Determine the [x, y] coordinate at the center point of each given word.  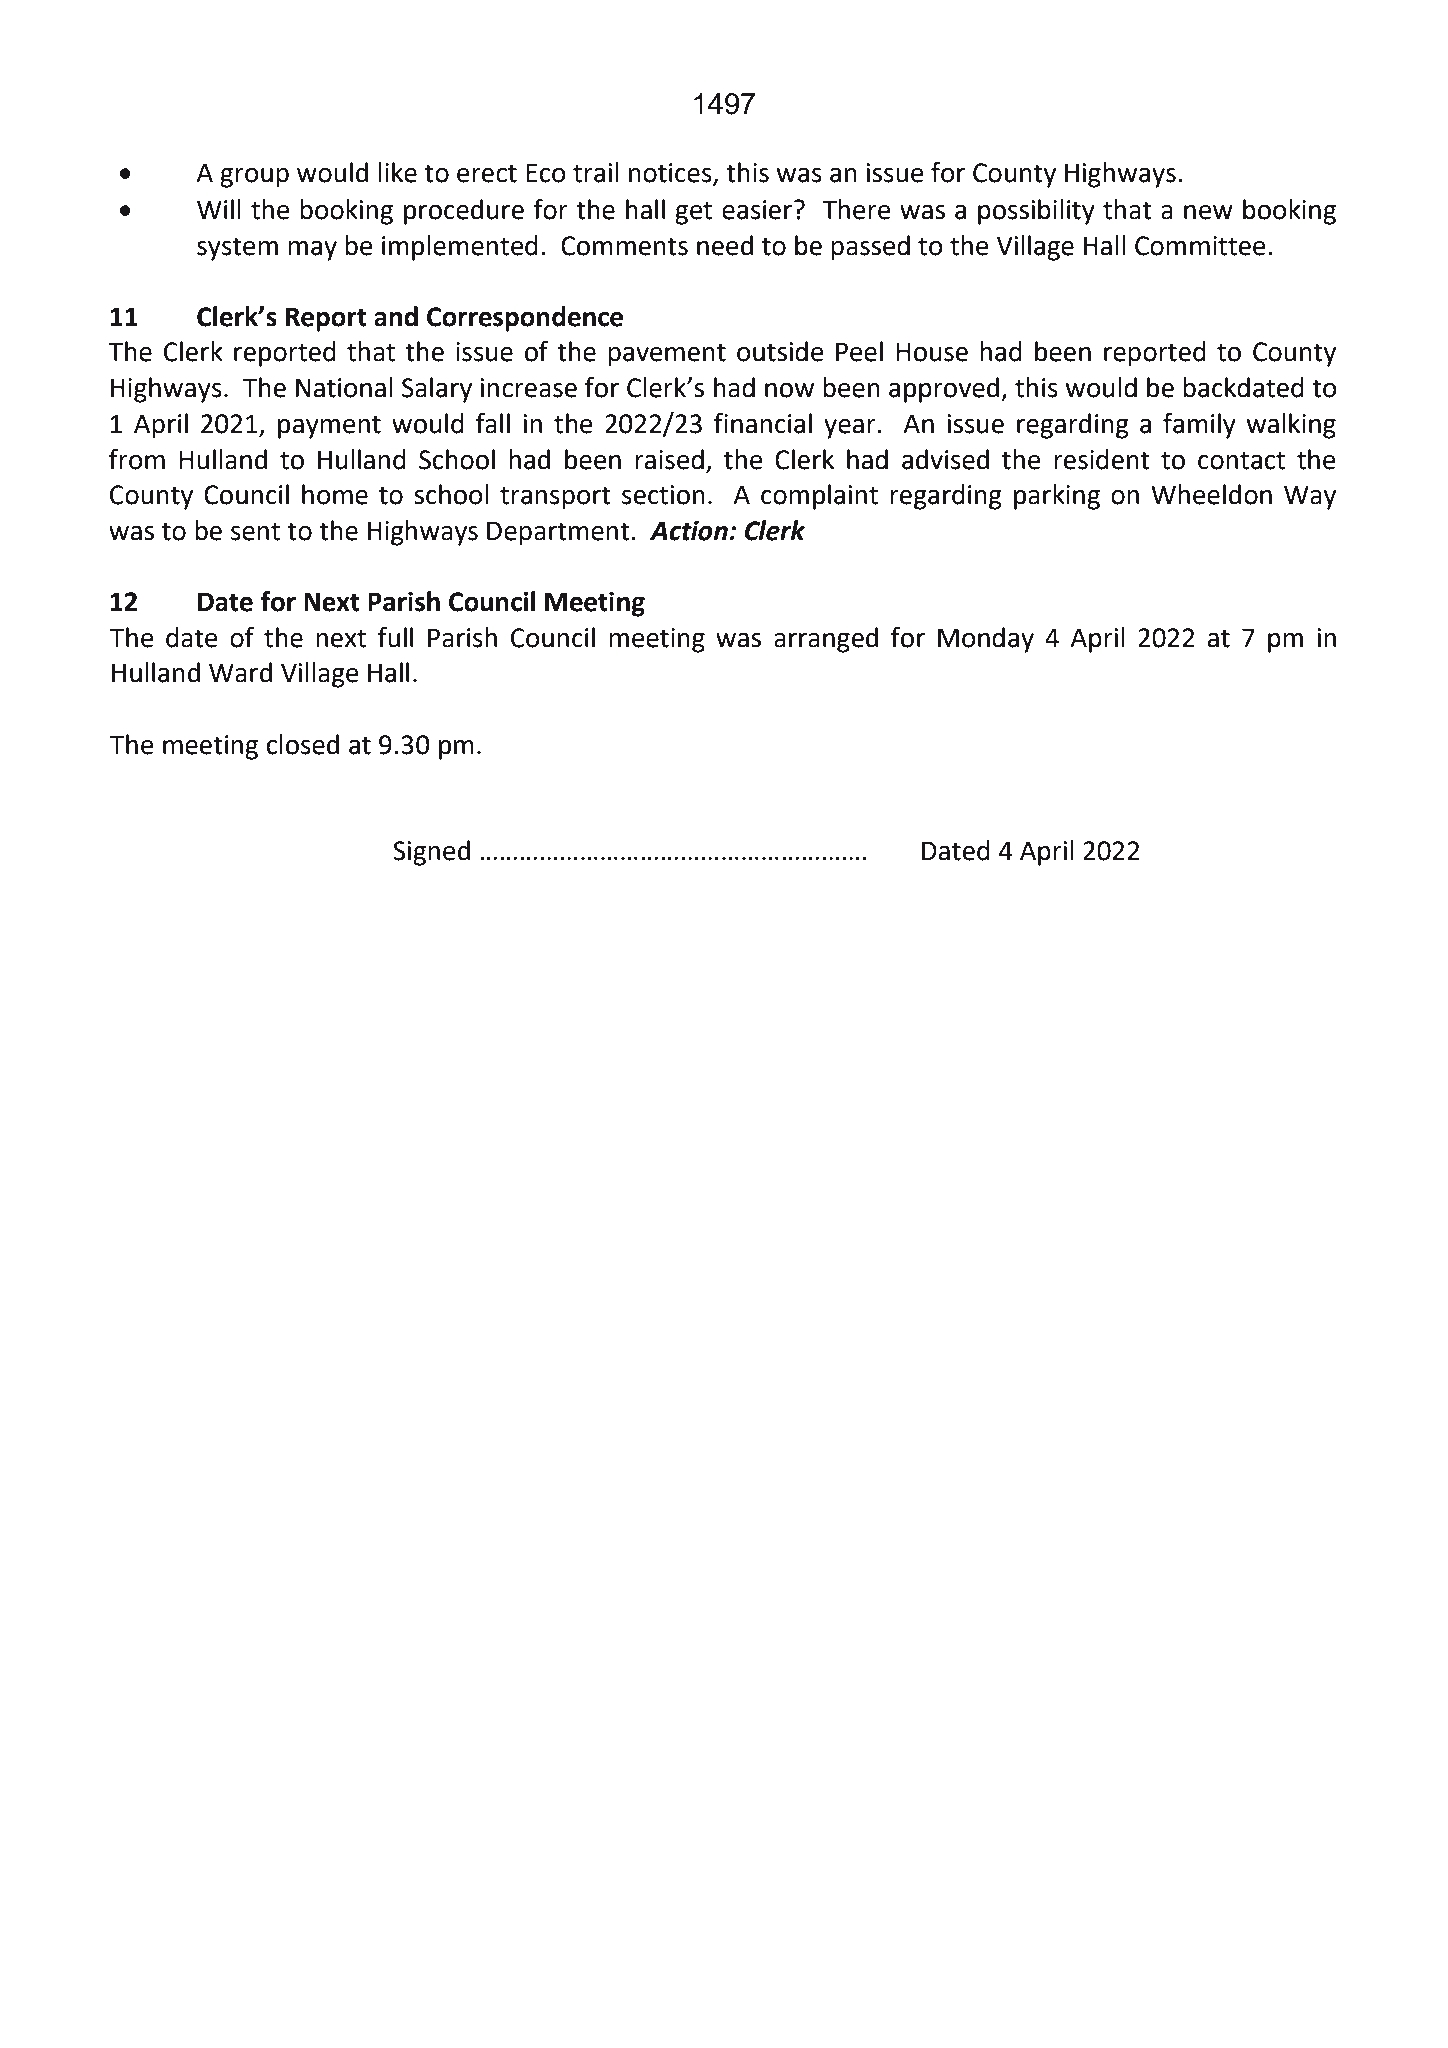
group [254, 178]
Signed [431, 853]
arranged [826, 640]
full [395, 637]
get [693, 213]
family [1199, 426]
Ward [240, 672]
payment [329, 427]
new [1208, 212]
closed [303, 744]
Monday [986, 640]
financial [763, 423]
